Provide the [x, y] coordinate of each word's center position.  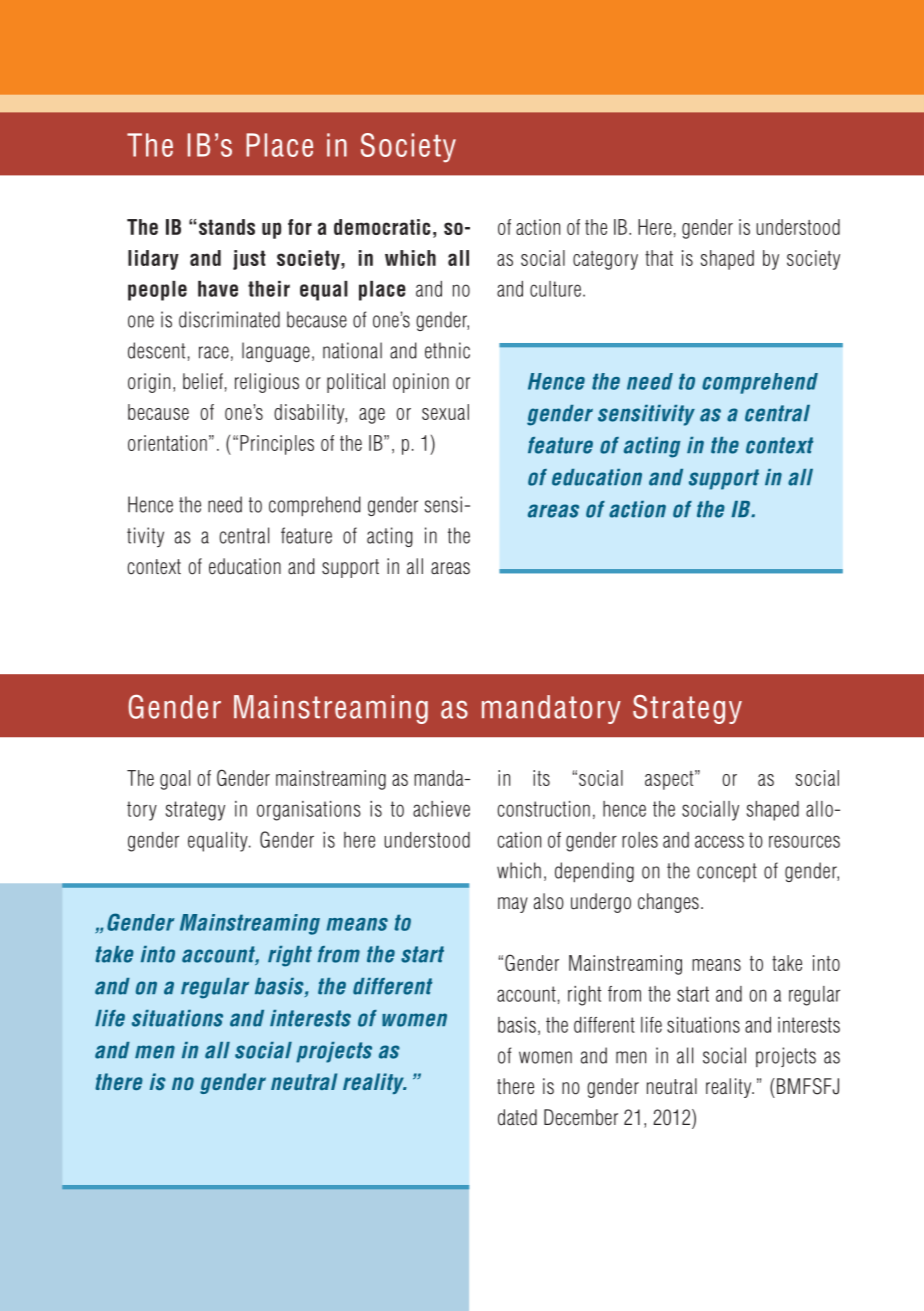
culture [555, 289]
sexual [445, 412]
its [541, 778]
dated [517, 1117]
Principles [277, 445]
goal [175, 780]
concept [727, 872]
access [719, 841]
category [605, 260]
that [659, 258]
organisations [309, 811]
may [513, 905]
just [249, 260]
